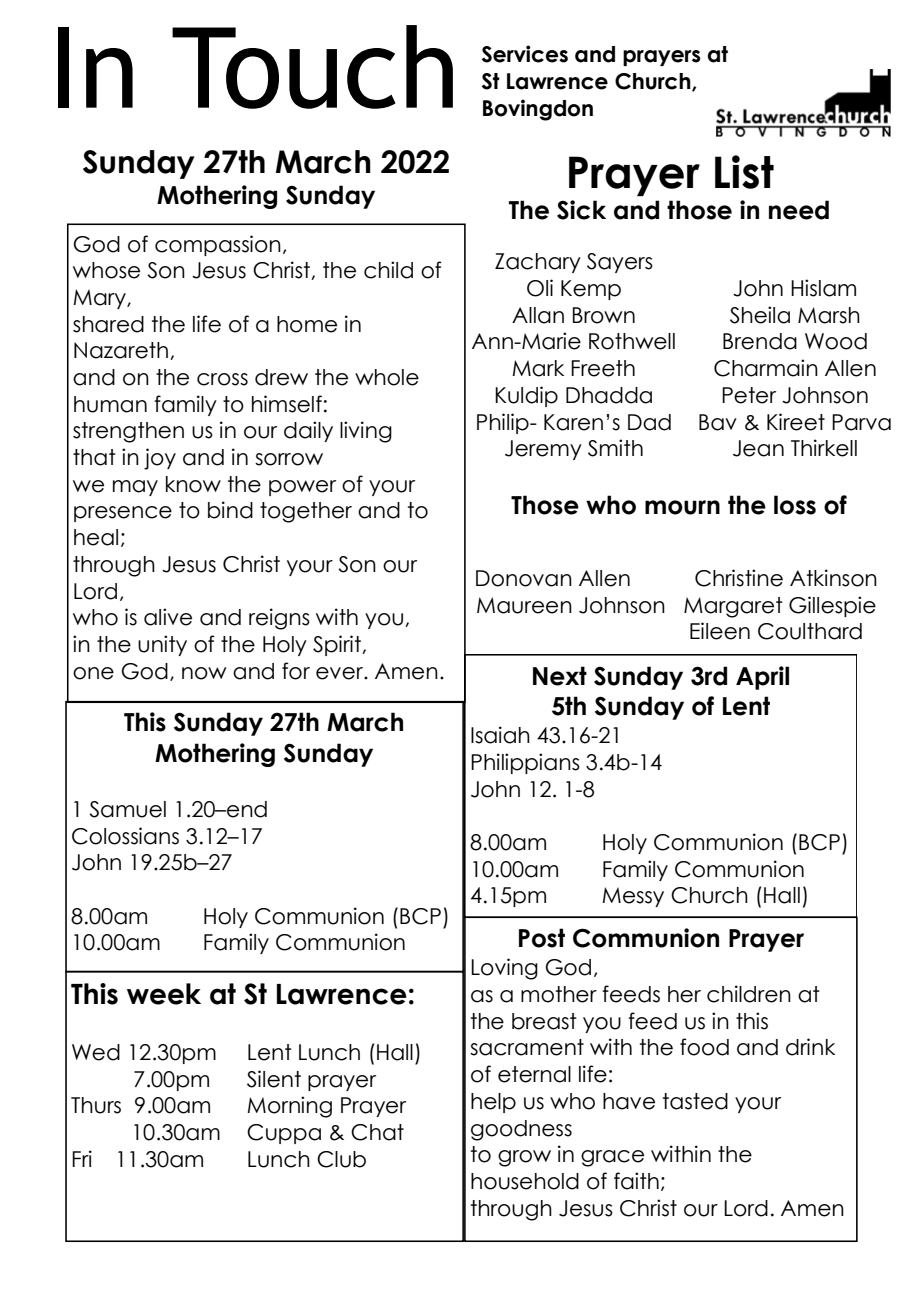  I want to click on Fri, so click(82, 1158).
